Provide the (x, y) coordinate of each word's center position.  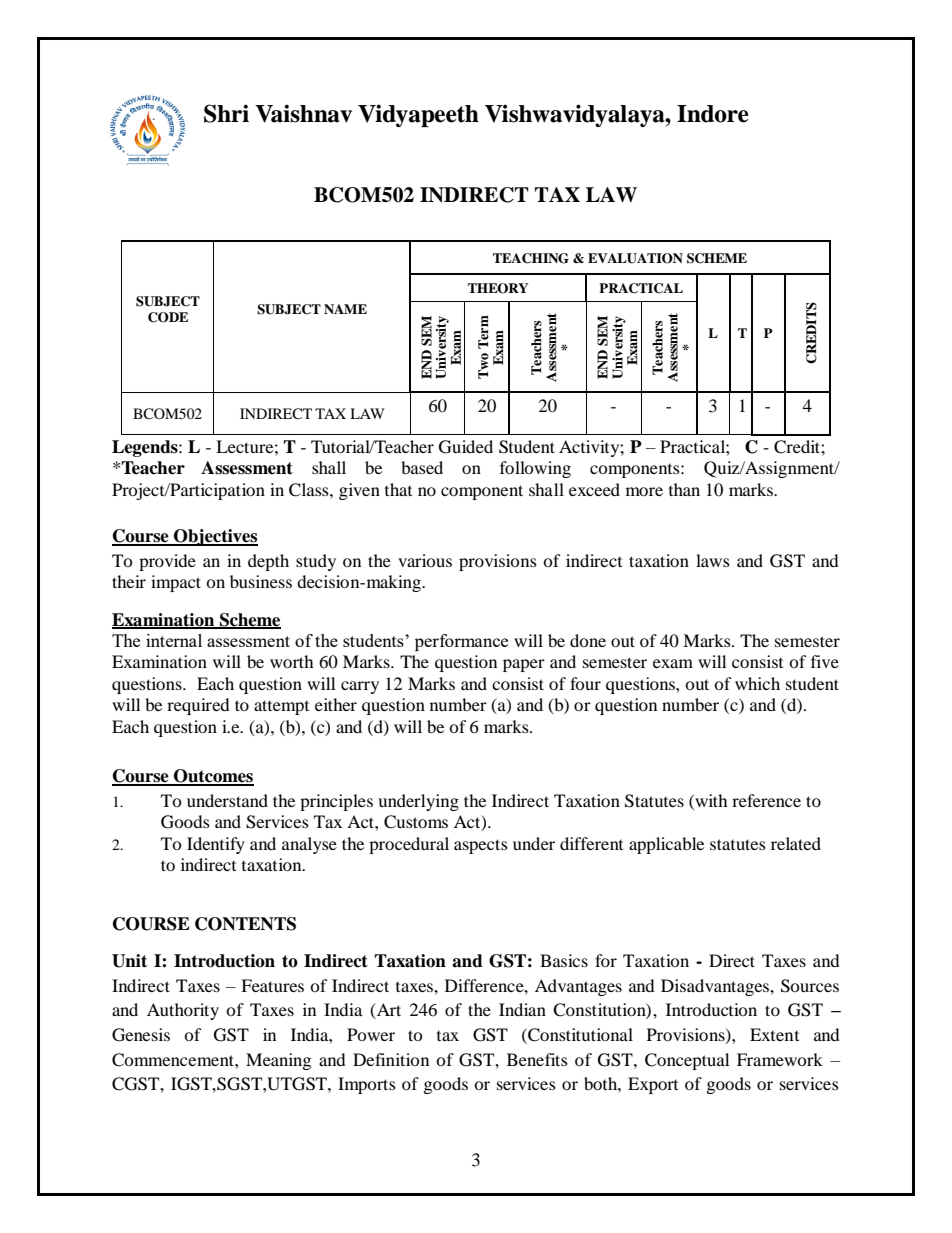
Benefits (537, 1059)
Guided (466, 447)
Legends (146, 448)
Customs (416, 822)
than (684, 489)
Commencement (174, 1060)
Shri (226, 113)
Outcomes (213, 777)
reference (766, 800)
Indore (713, 114)
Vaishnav (303, 113)
